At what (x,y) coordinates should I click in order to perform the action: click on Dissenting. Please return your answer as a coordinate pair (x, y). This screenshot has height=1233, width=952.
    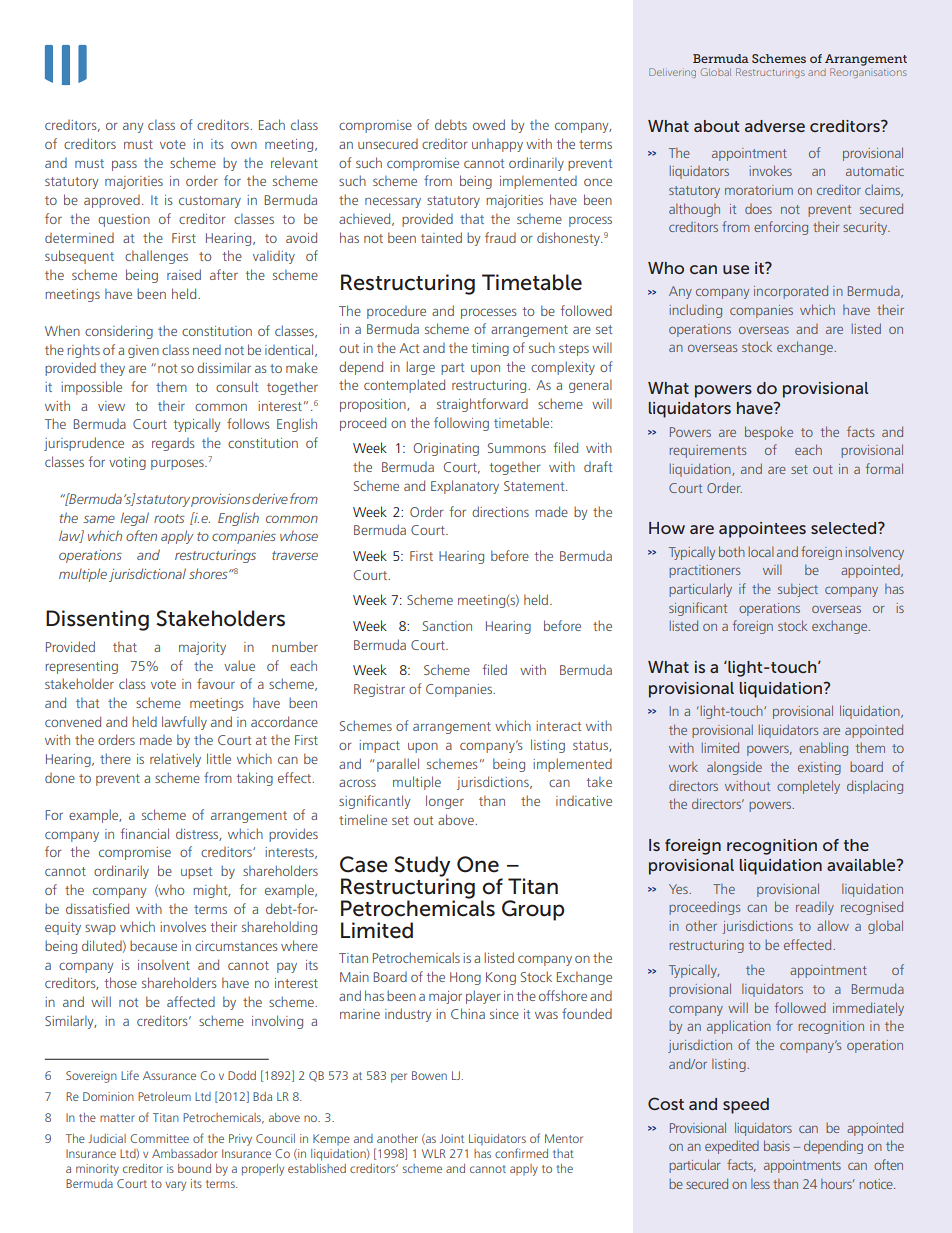
    Looking at the image, I should click on (97, 620).
